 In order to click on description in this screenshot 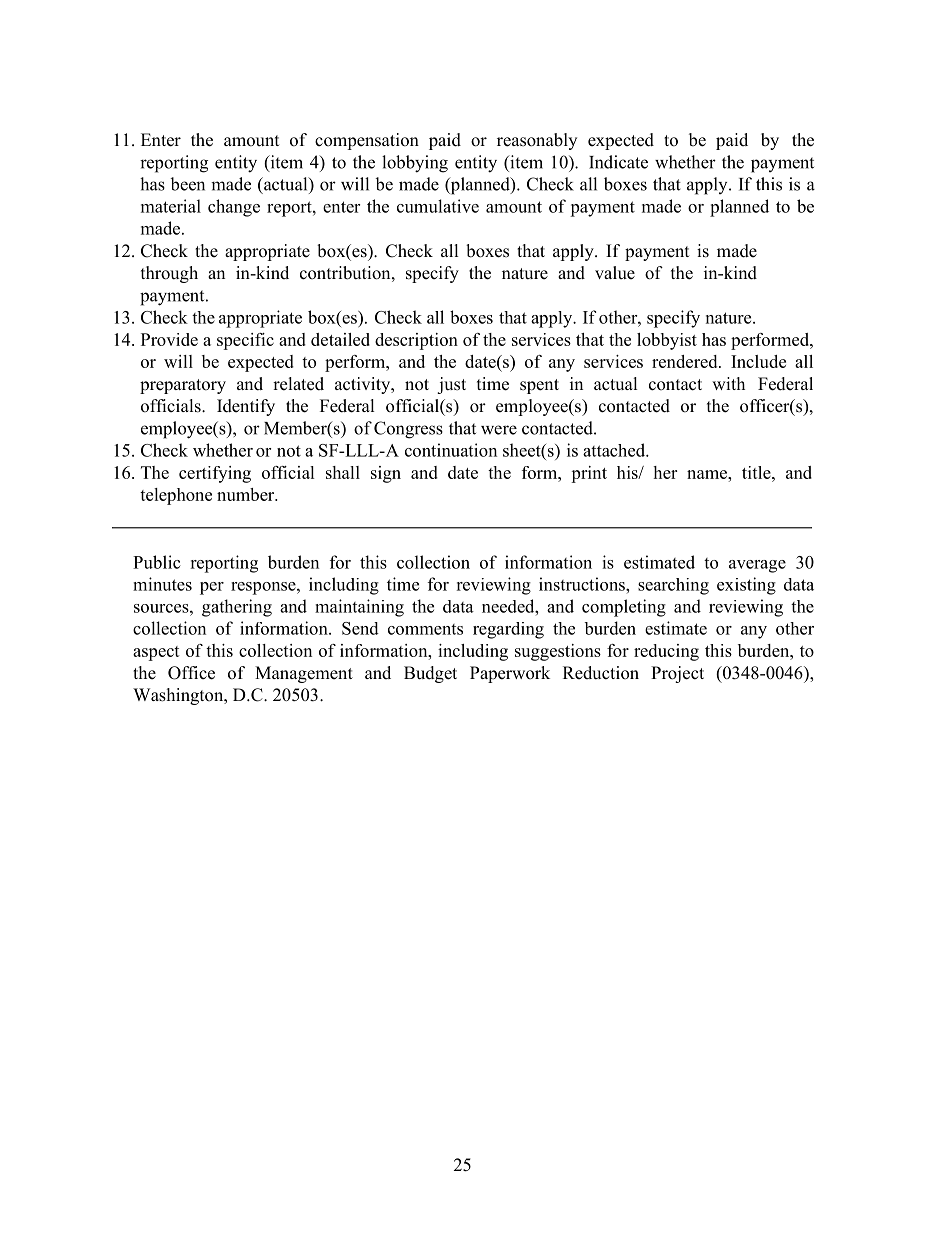, I will do `click(416, 341)`.
